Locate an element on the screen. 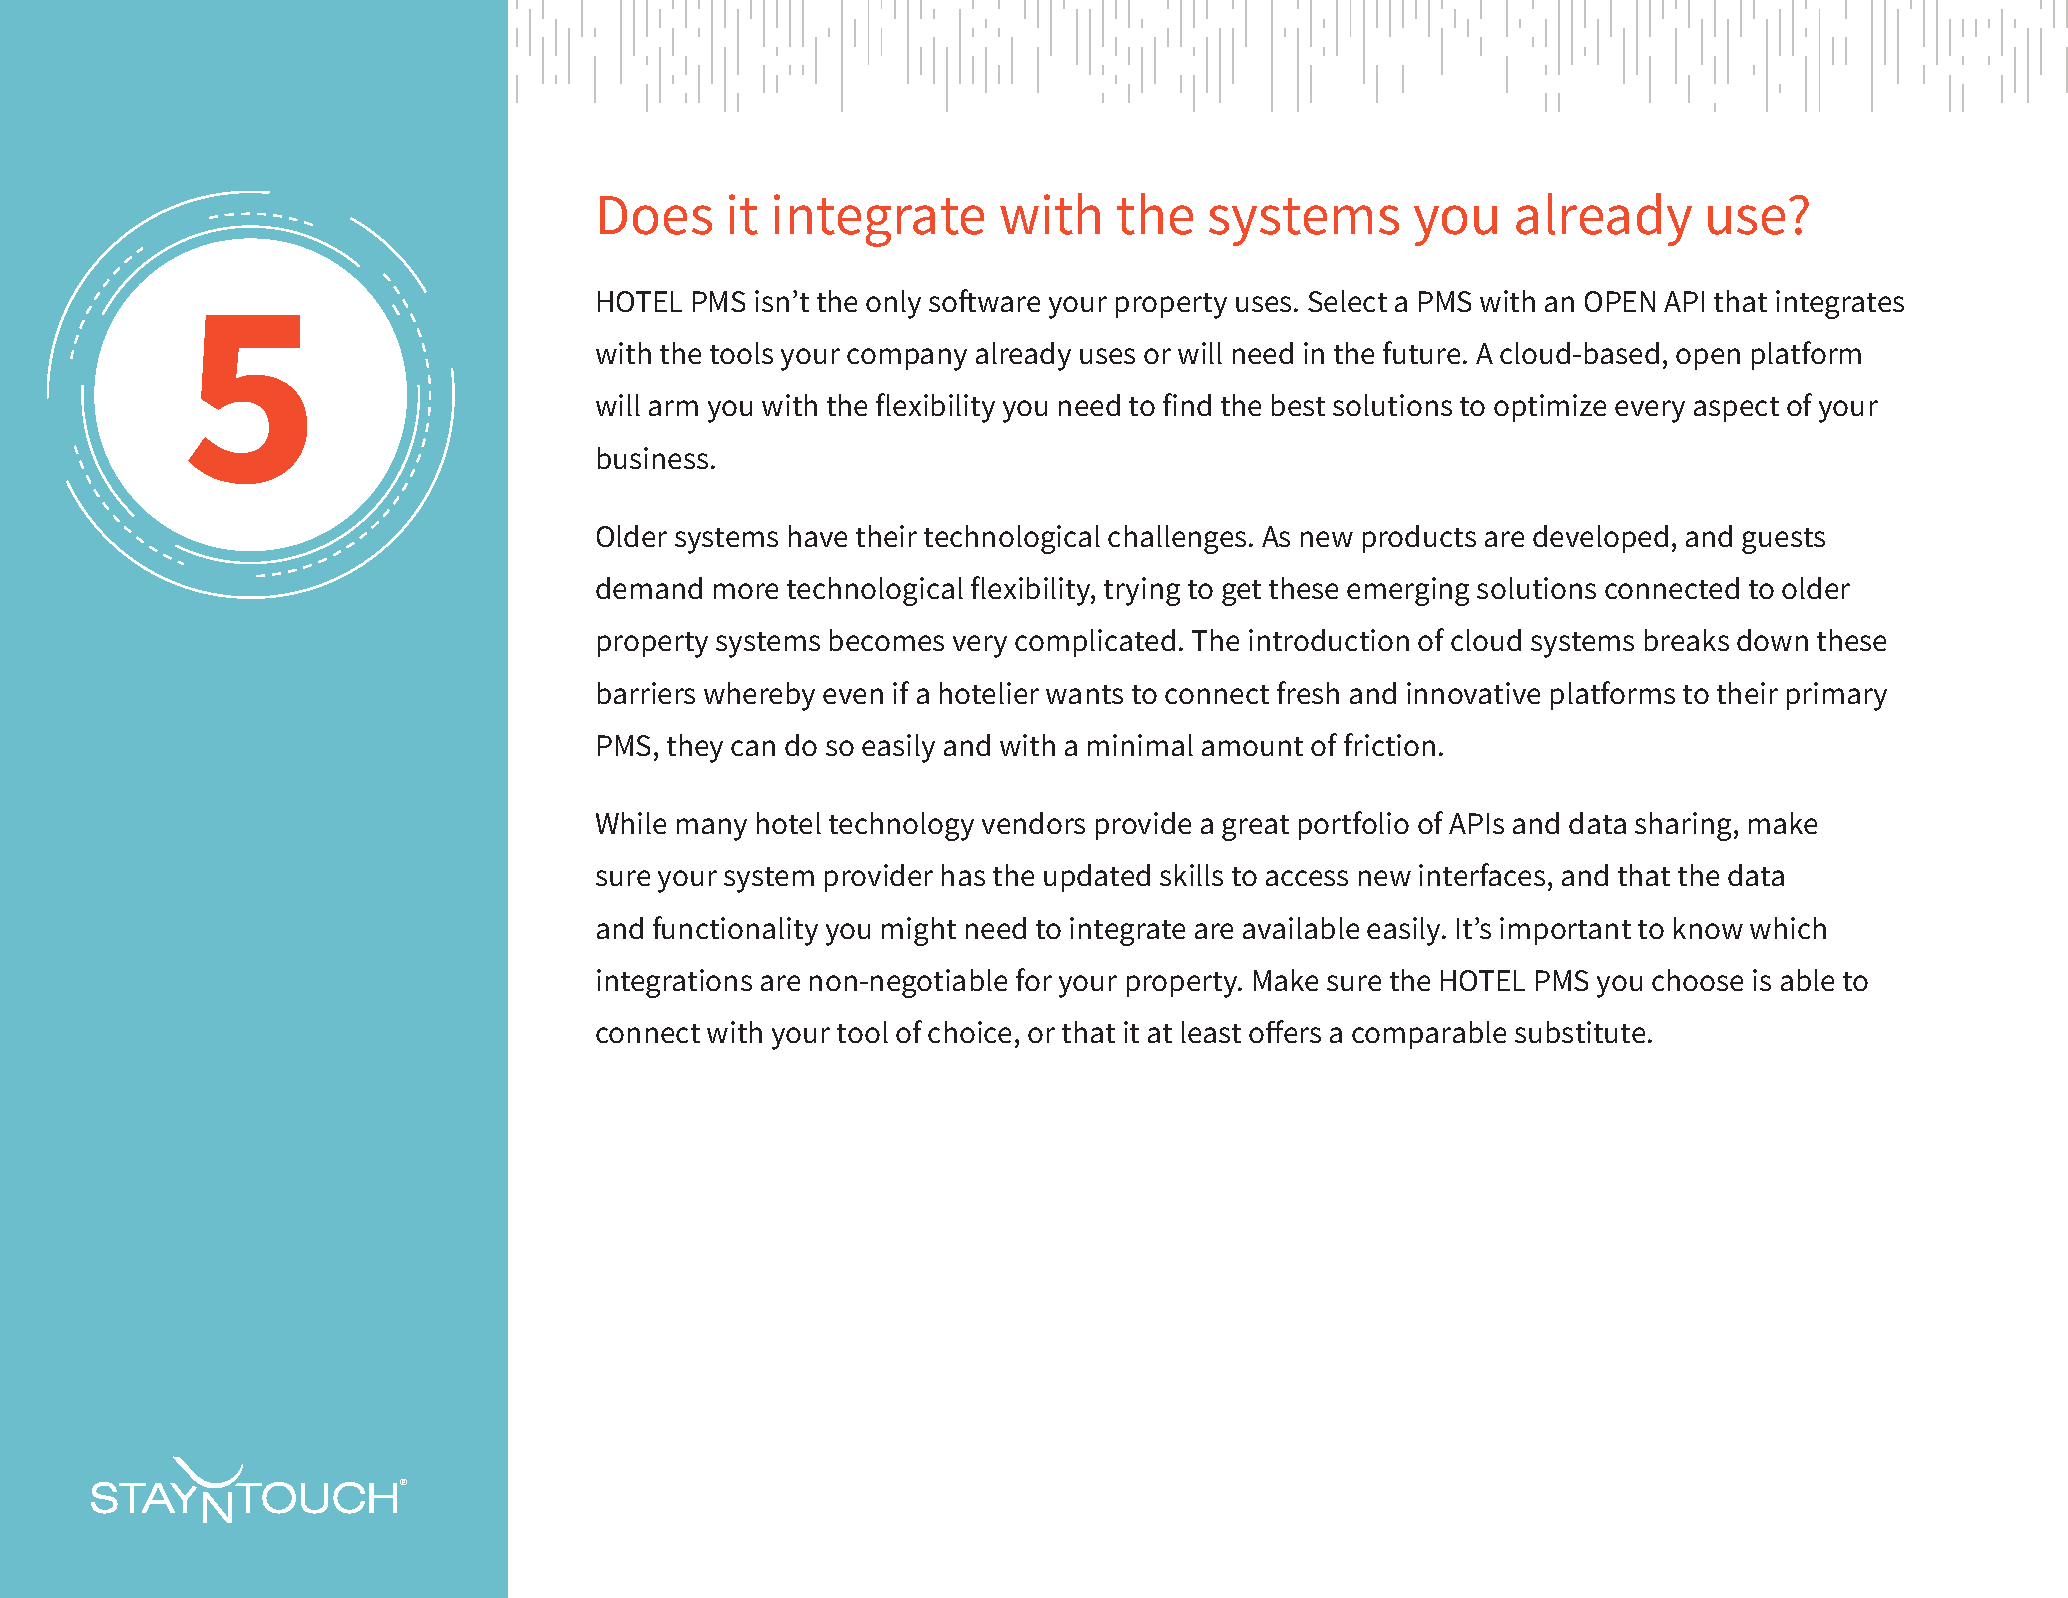 The height and width of the screenshot is (1598, 2068). Does is located at coordinates (656, 215).
